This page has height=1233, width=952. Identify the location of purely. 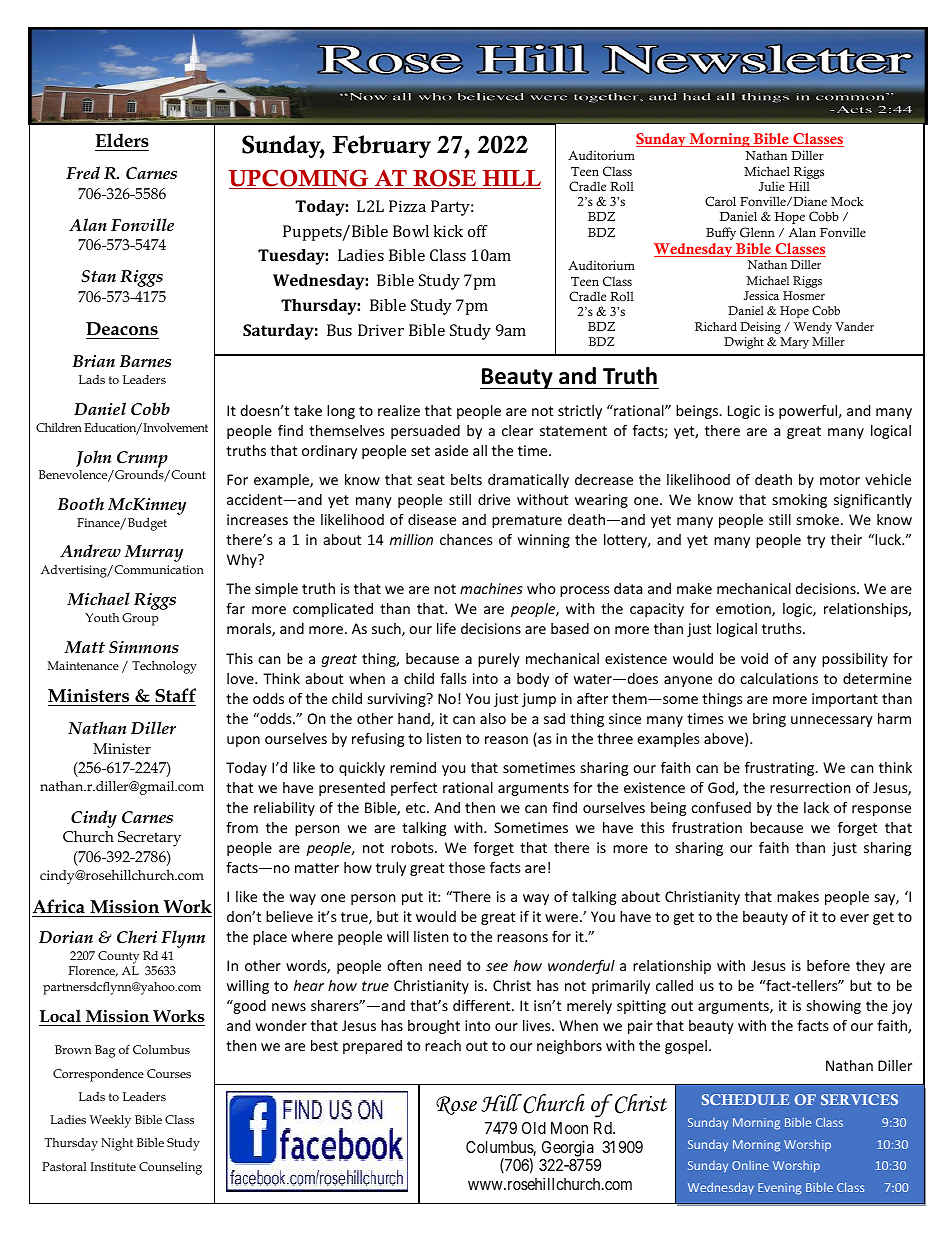
(499, 660).
